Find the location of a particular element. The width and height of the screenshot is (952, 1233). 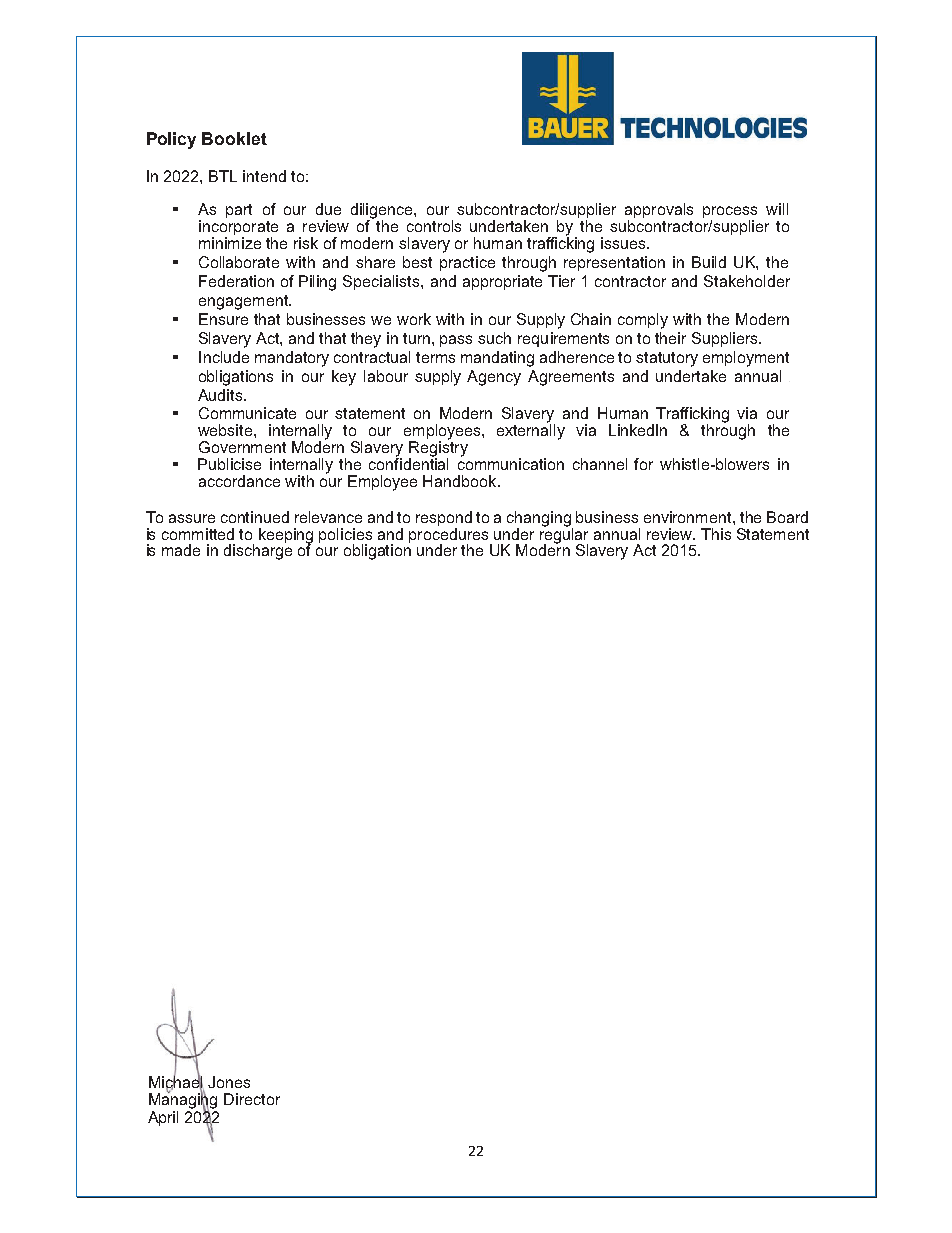

procedures is located at coordinates (450, 536).
